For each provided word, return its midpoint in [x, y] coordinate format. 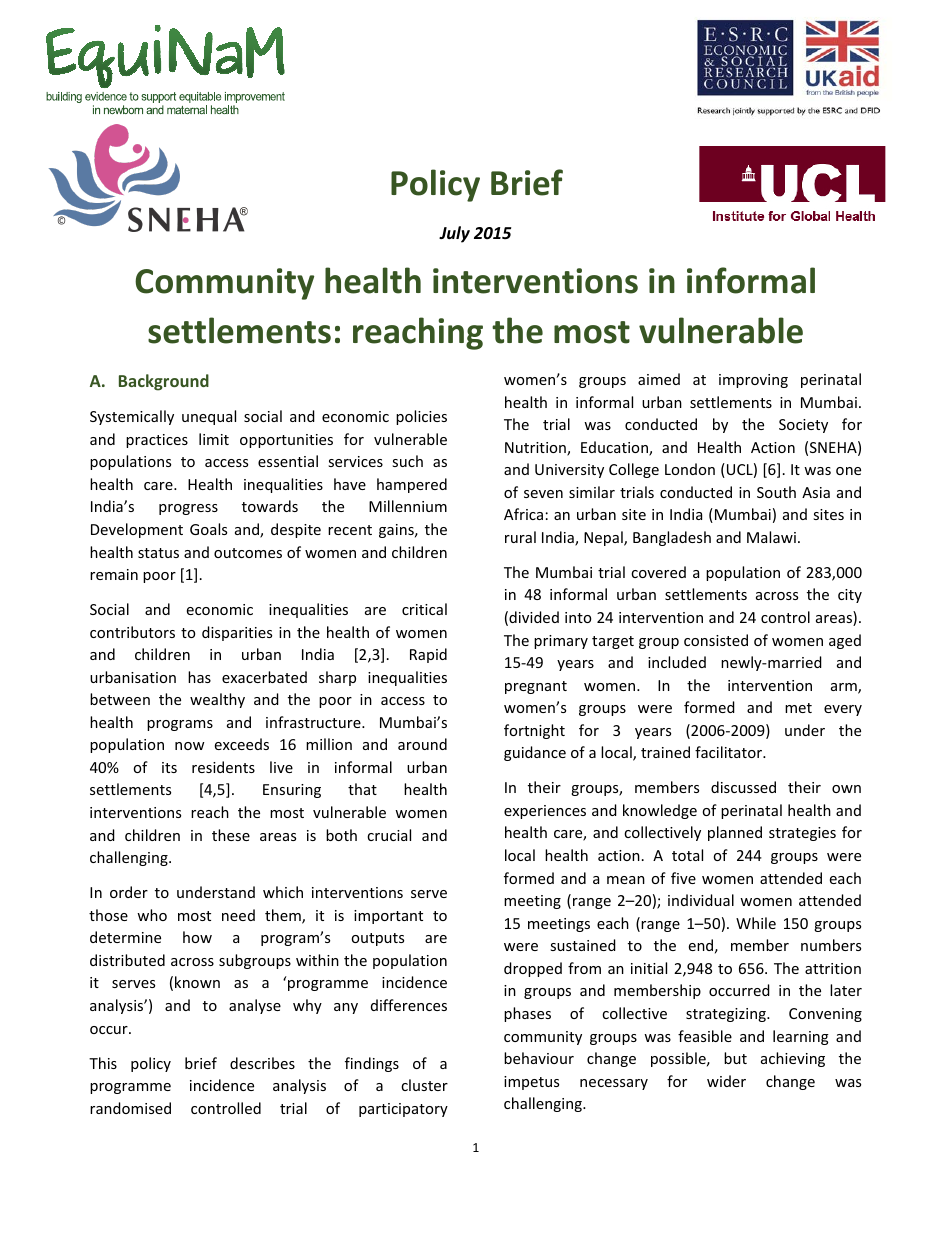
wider [726, 1081]
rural [520, 537]
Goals [208, 529]
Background [164, 382]
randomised [130, 1108]
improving [753, 381]
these [231, 835]
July [454, 234]
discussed [743, 787]
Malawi [771, 537]
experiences [545, 812]
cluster [424, 1085]
